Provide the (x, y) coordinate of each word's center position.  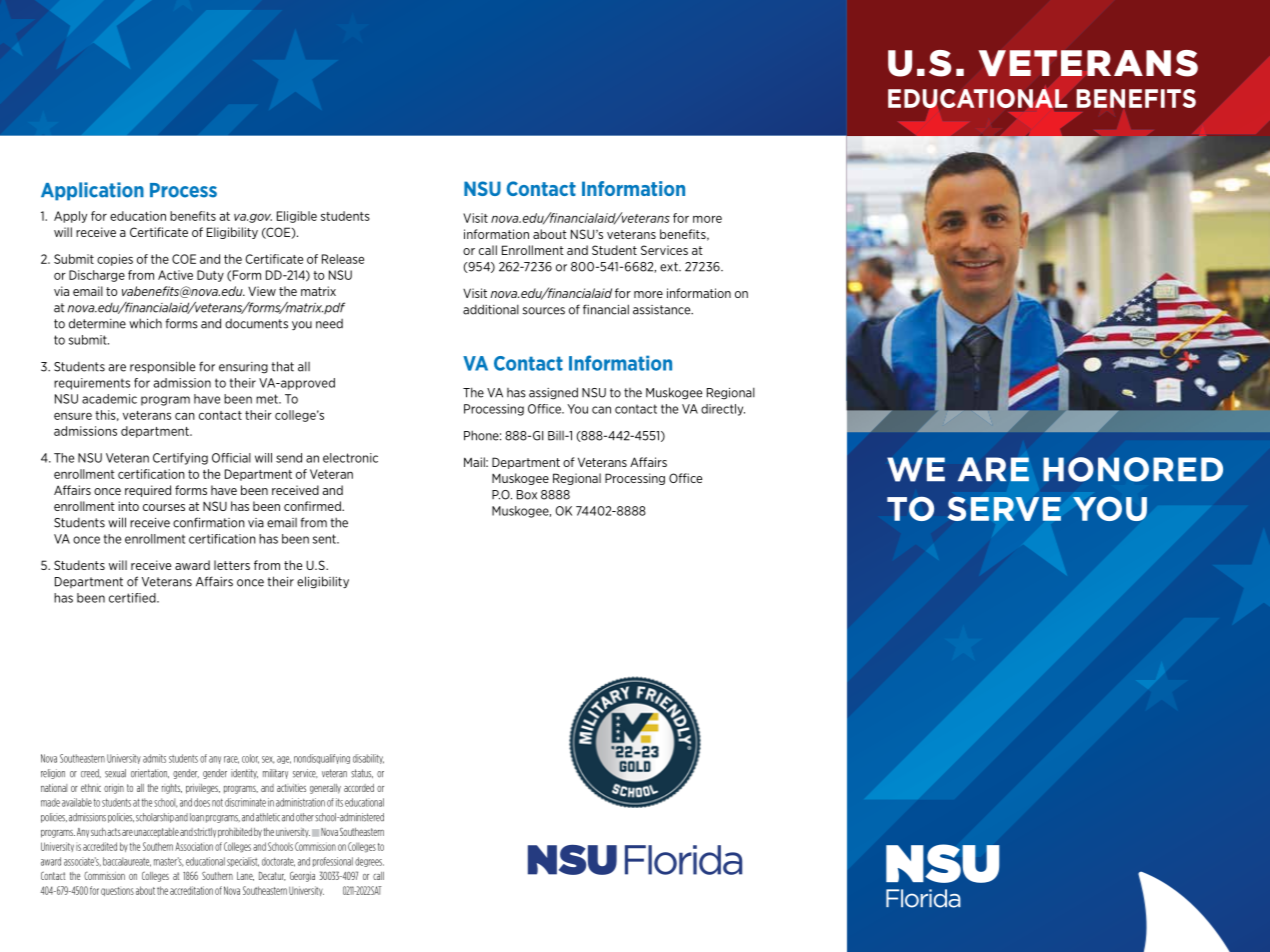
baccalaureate (127, 862)
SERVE (1004, 509)
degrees (369, 862)
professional (333, 862)
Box (527, 495)
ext (670, 267)
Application (92, 191)
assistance (663, 310)
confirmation (209, 522)
